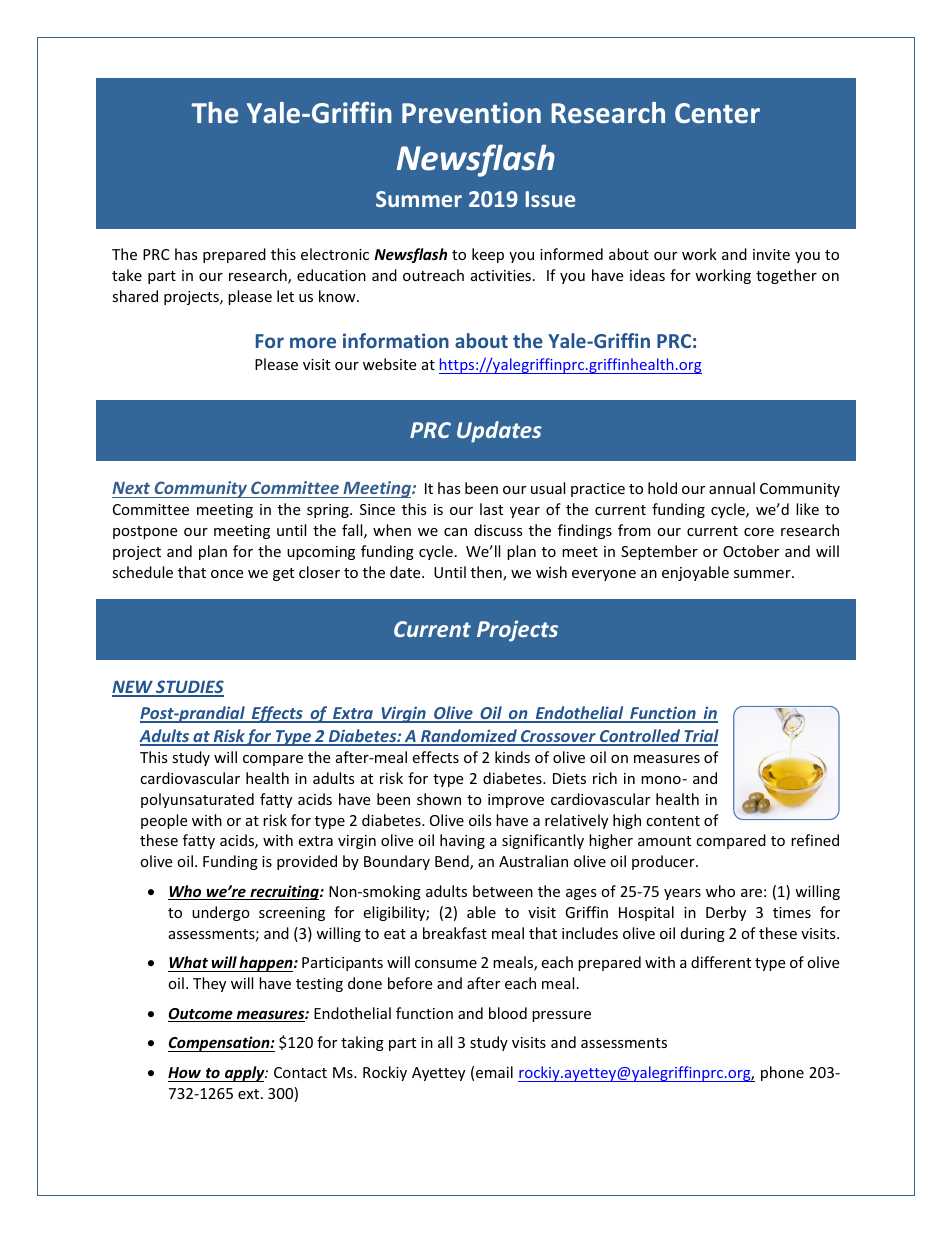  Describe the element at coordinates (335, 254) in the image. I see `electronic` at that location.
